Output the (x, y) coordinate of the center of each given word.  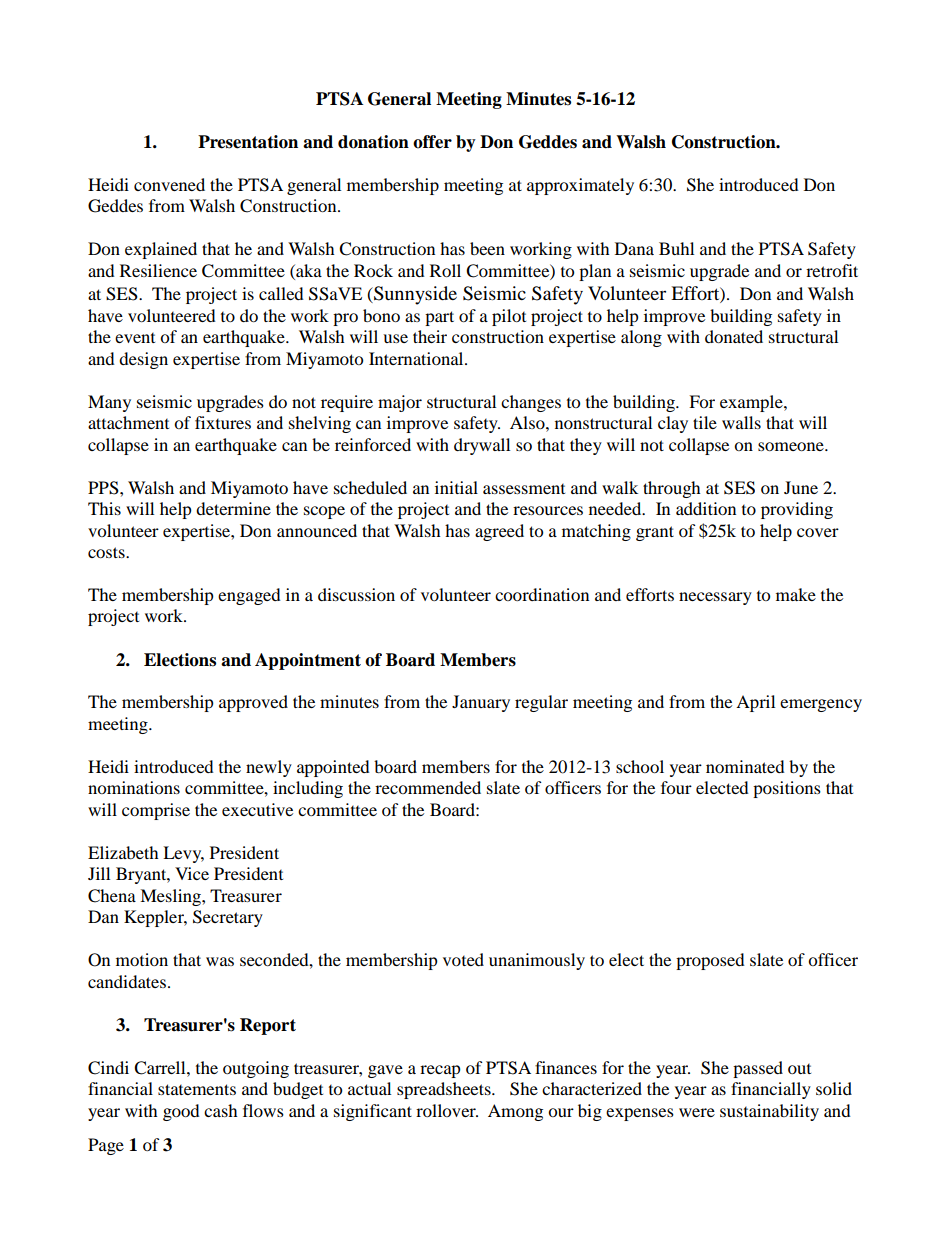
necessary (715, 598)
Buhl (676, 248)
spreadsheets (445, 1090)
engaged (249, 596)
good (181, 1112)
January (481, 703)
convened (169, 184)
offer (432, 142)
